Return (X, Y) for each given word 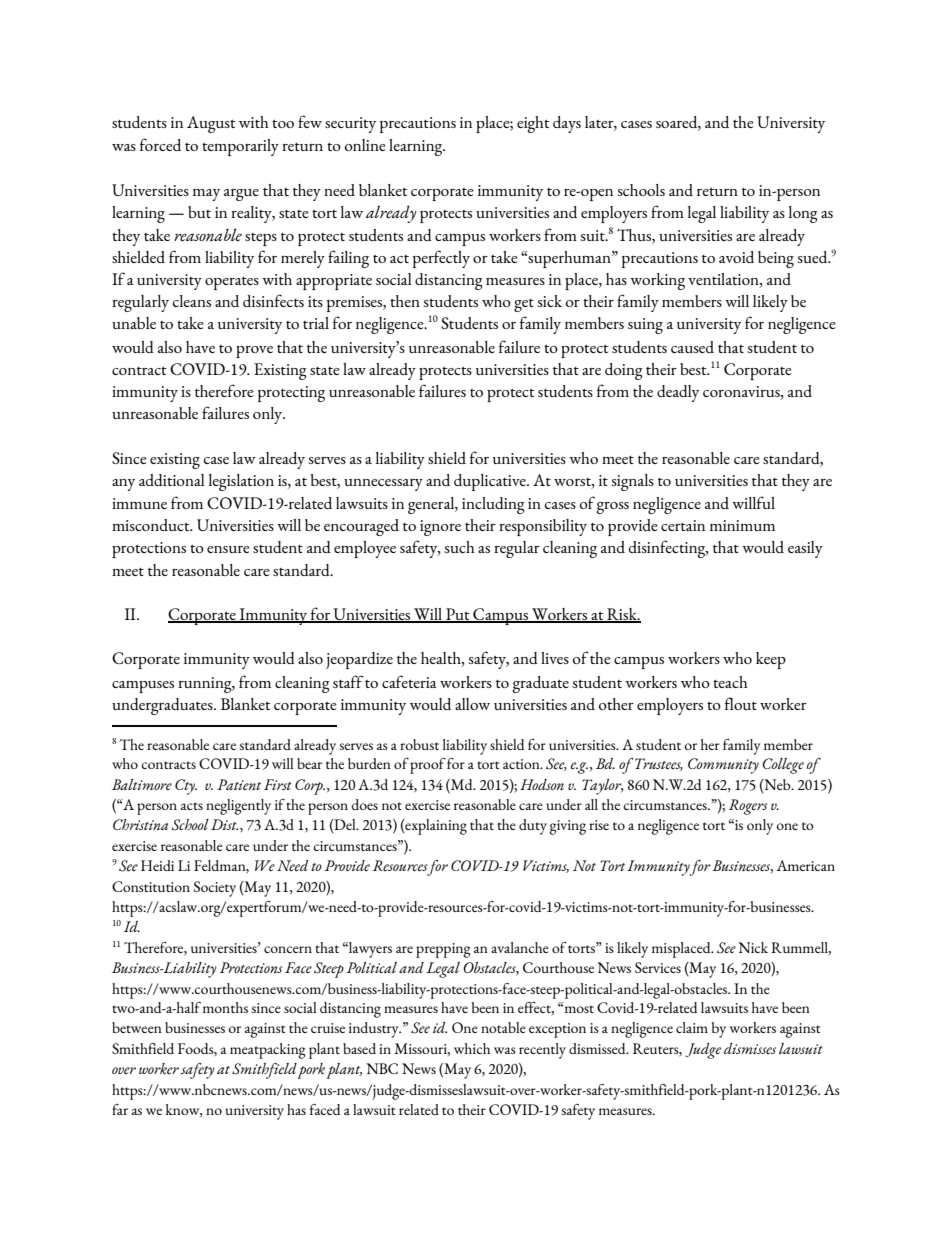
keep (771, 660)
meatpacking (268, 1051)
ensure (228, 549)
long (803, 214)
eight (533, 124)
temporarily (240, 147)
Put (458, 615)
